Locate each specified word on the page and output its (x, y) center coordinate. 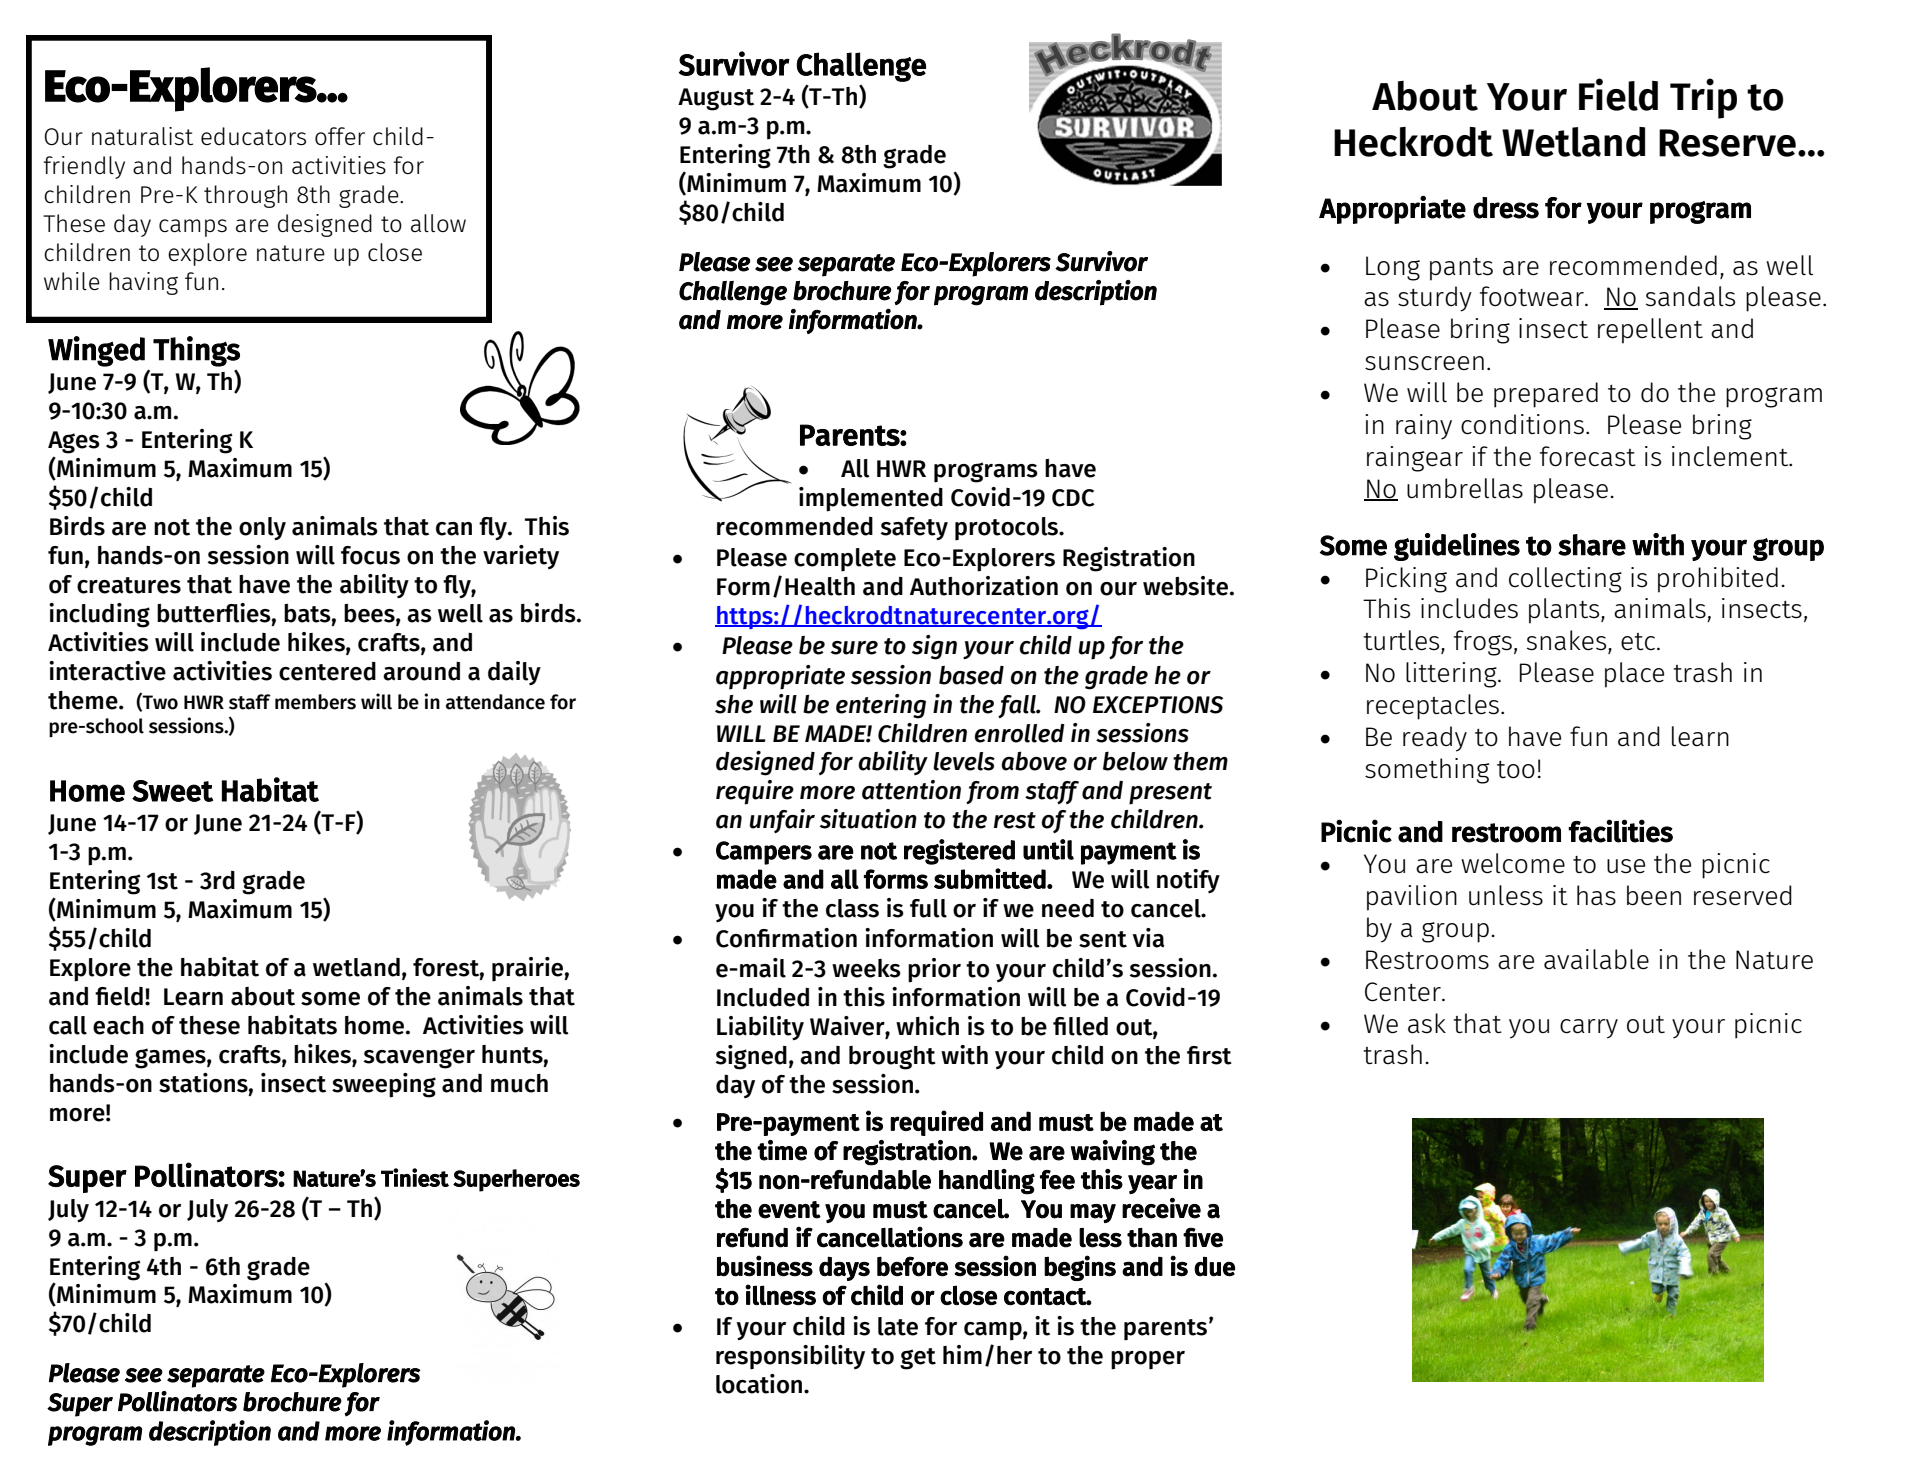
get (918, 1359)
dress (1506, 208)
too (1516, 769)
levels (964, 761)
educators (253, 136)
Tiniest (415, 1177)
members (315, 702)
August (716, 99)
